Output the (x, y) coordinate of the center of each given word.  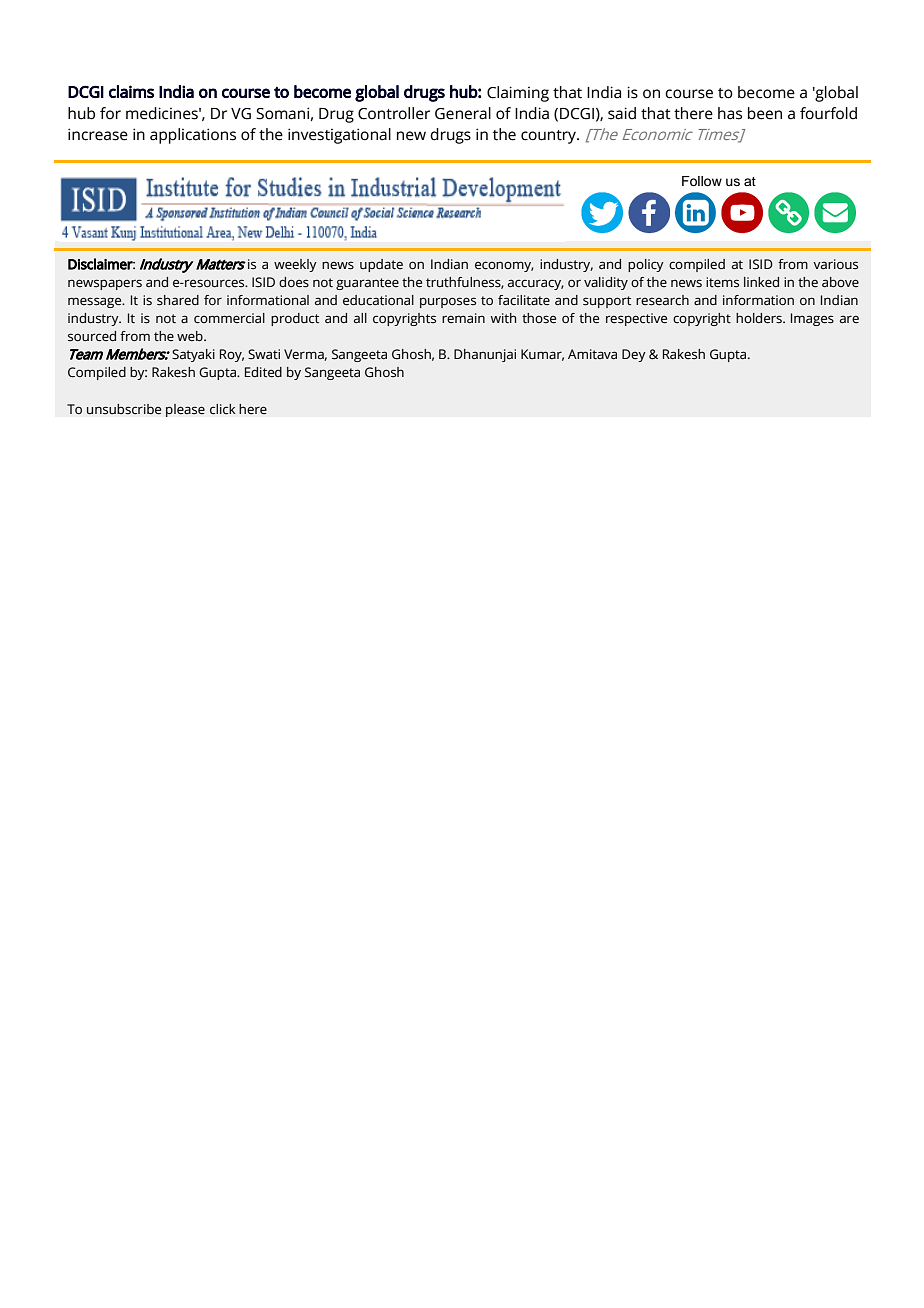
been (765, 113)
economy (504, 266)
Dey (634, 355)
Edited (263, 372)
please (185, 410)
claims (131, 91)
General (463, 113)
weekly (295, 265)
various (835, 264)
